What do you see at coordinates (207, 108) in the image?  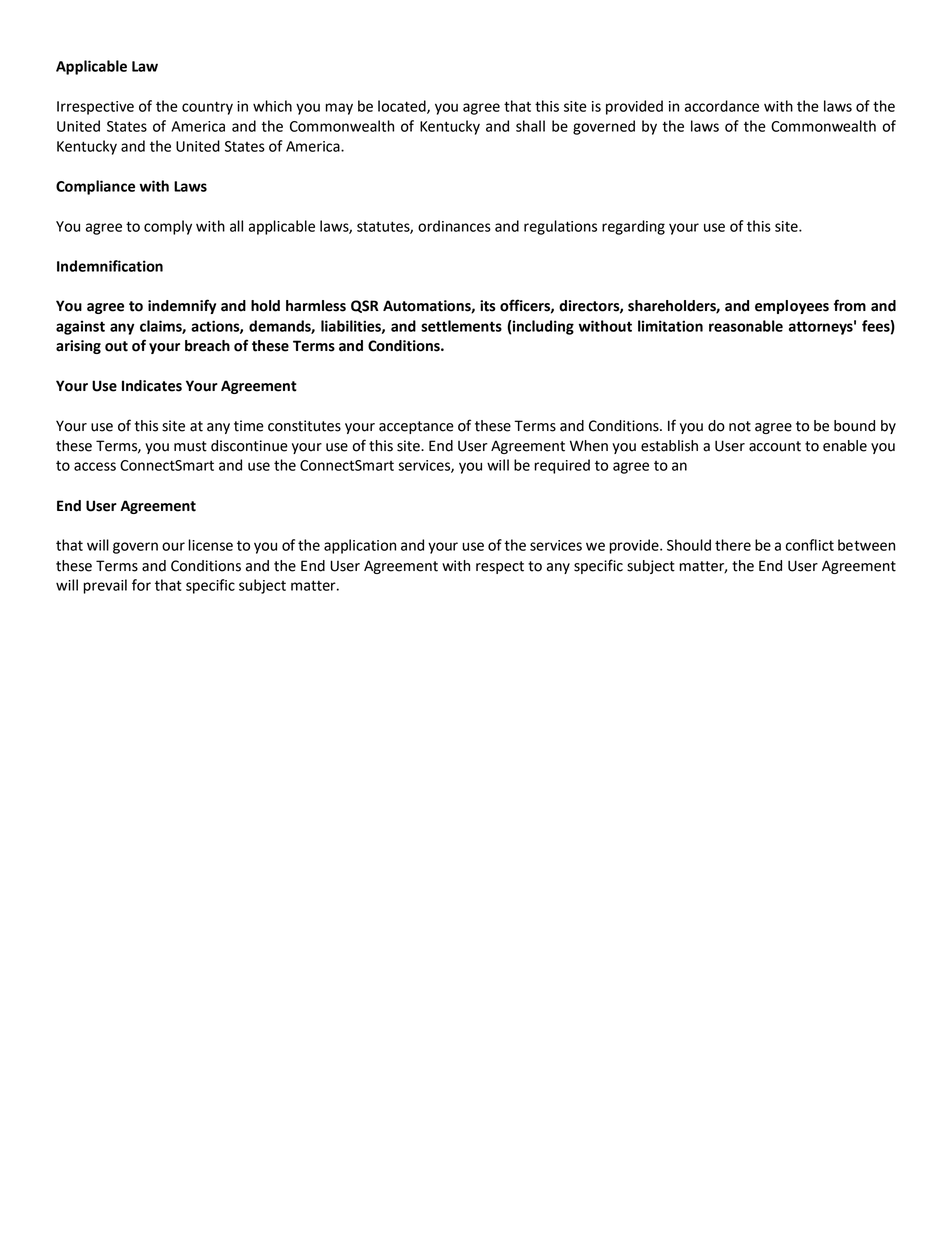 I see `country` at bounding box center [207, 108].
